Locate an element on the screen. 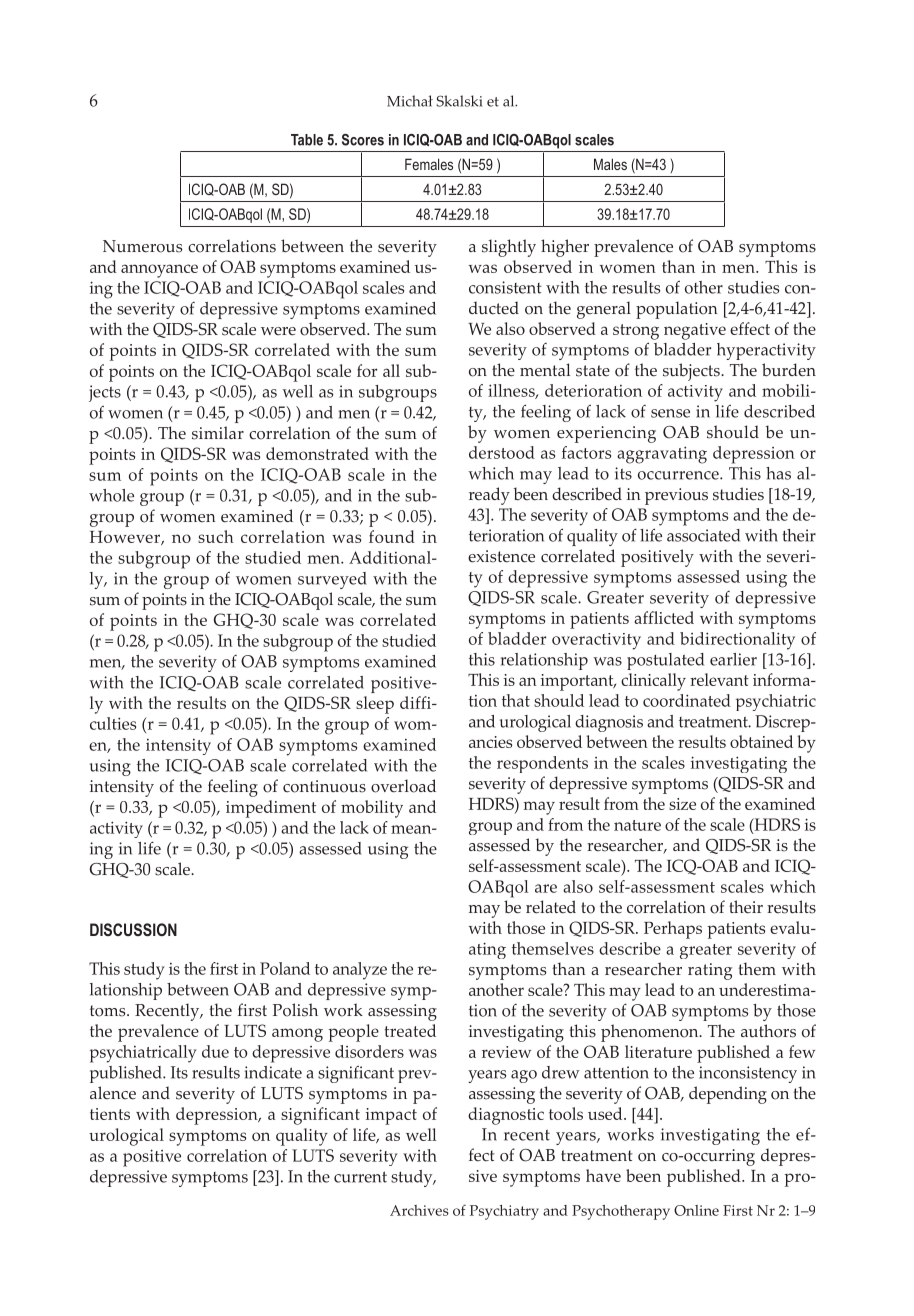 The image size is (914, 1316). Archives is located at coordinates (419, 1210).
